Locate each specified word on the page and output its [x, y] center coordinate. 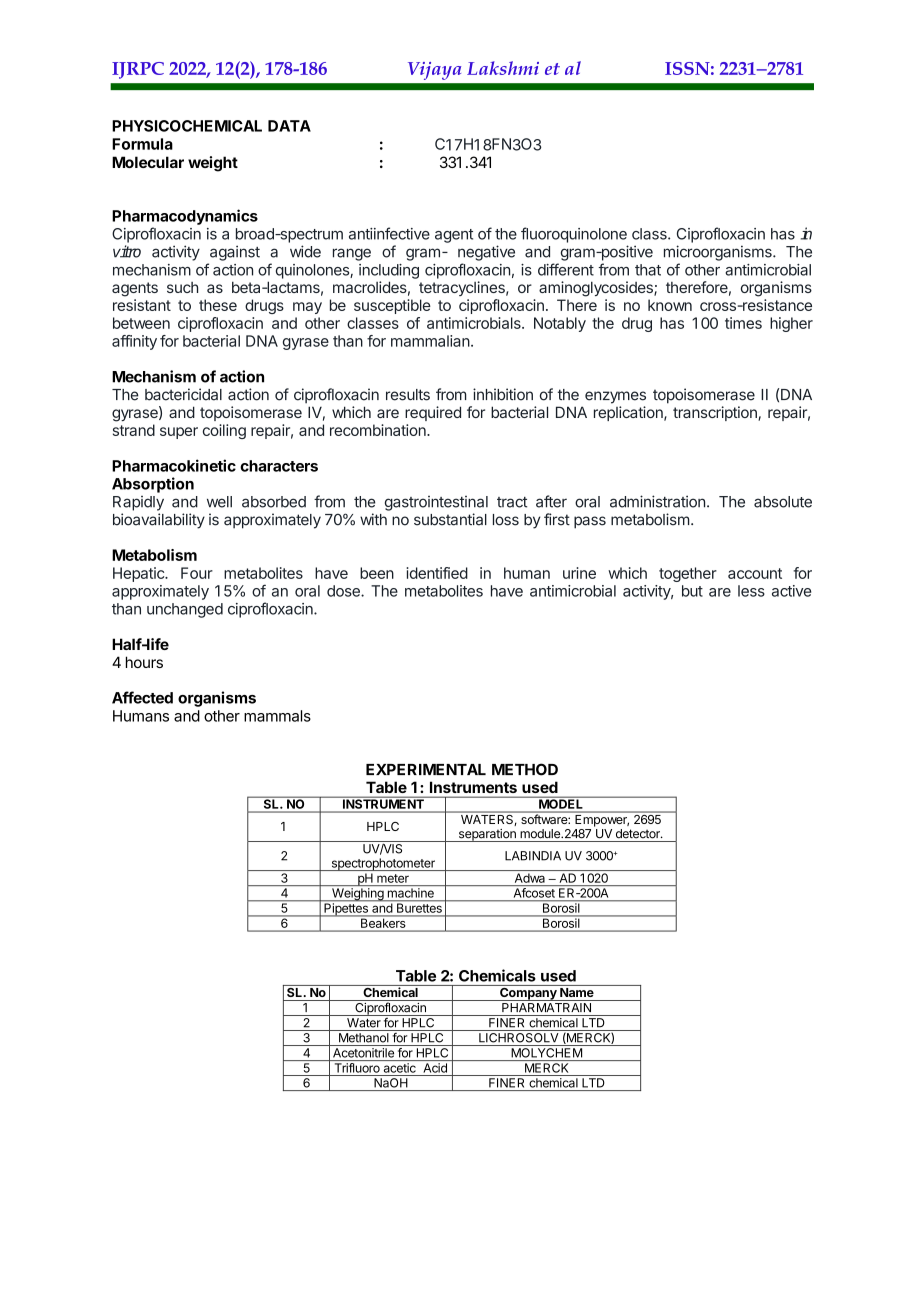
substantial [450, 519]
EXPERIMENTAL [426, 769]
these [218, 305]
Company [528, 993]
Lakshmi [503, 68]
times [743, 323]
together [688, 574]
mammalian [430, 341]
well [219, 502]
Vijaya [434, 71]
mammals [277, 716]
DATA [289, 126]
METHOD [525, 769]
